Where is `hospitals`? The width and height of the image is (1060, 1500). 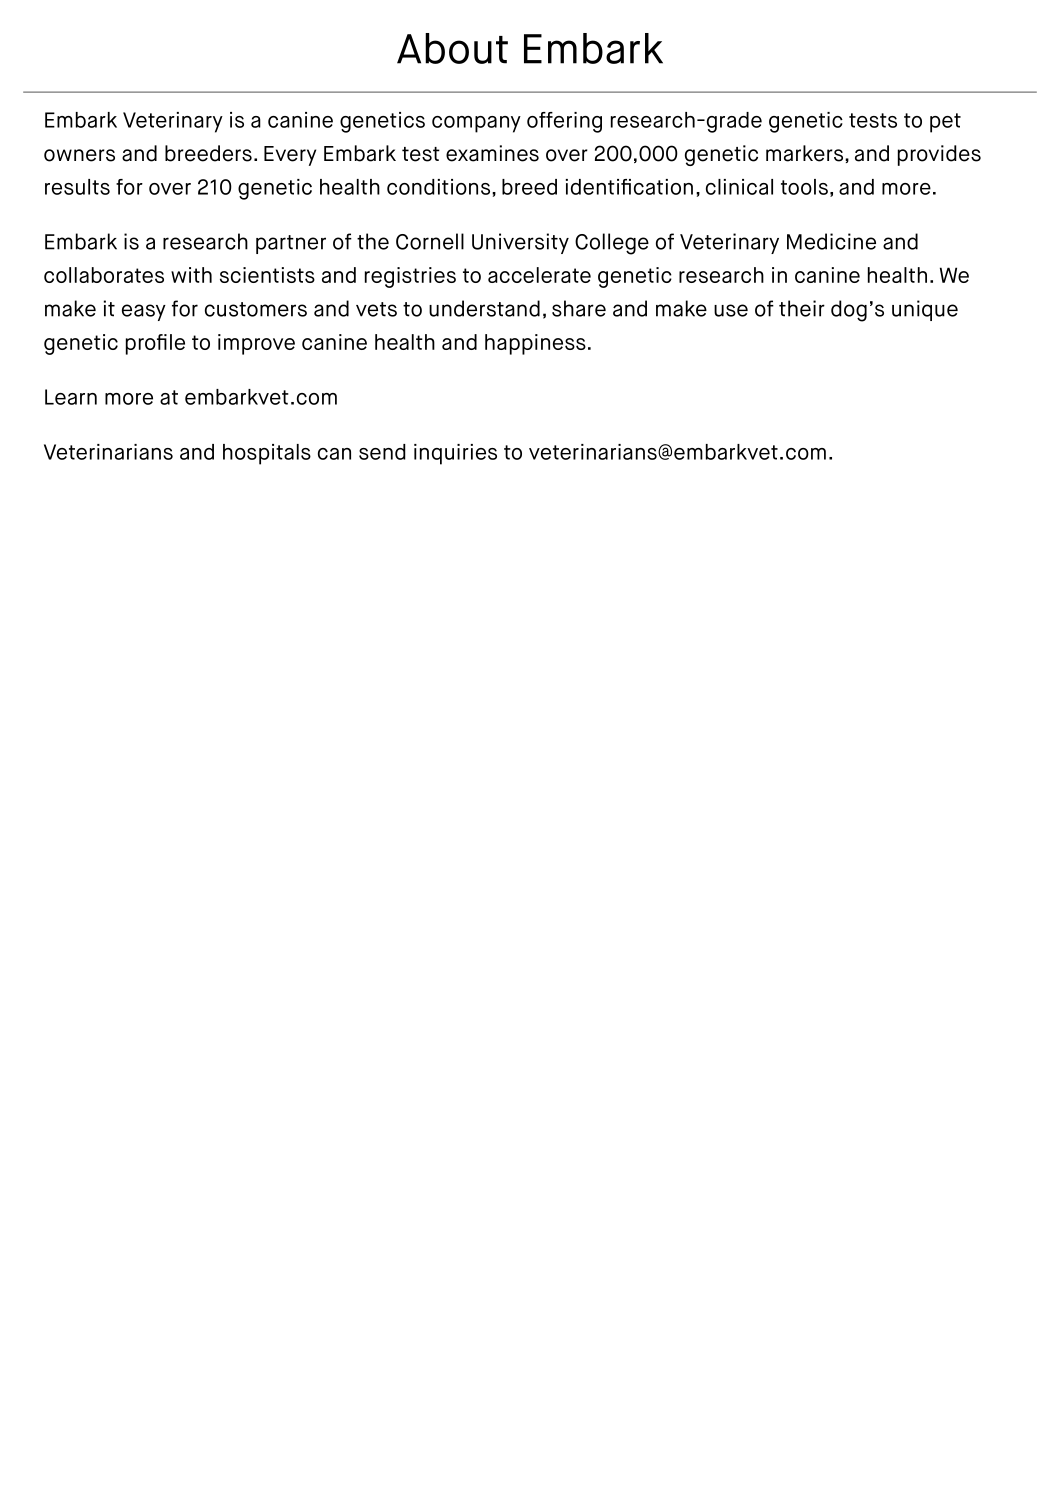 hospitals is located at coordinates (267, 454).
